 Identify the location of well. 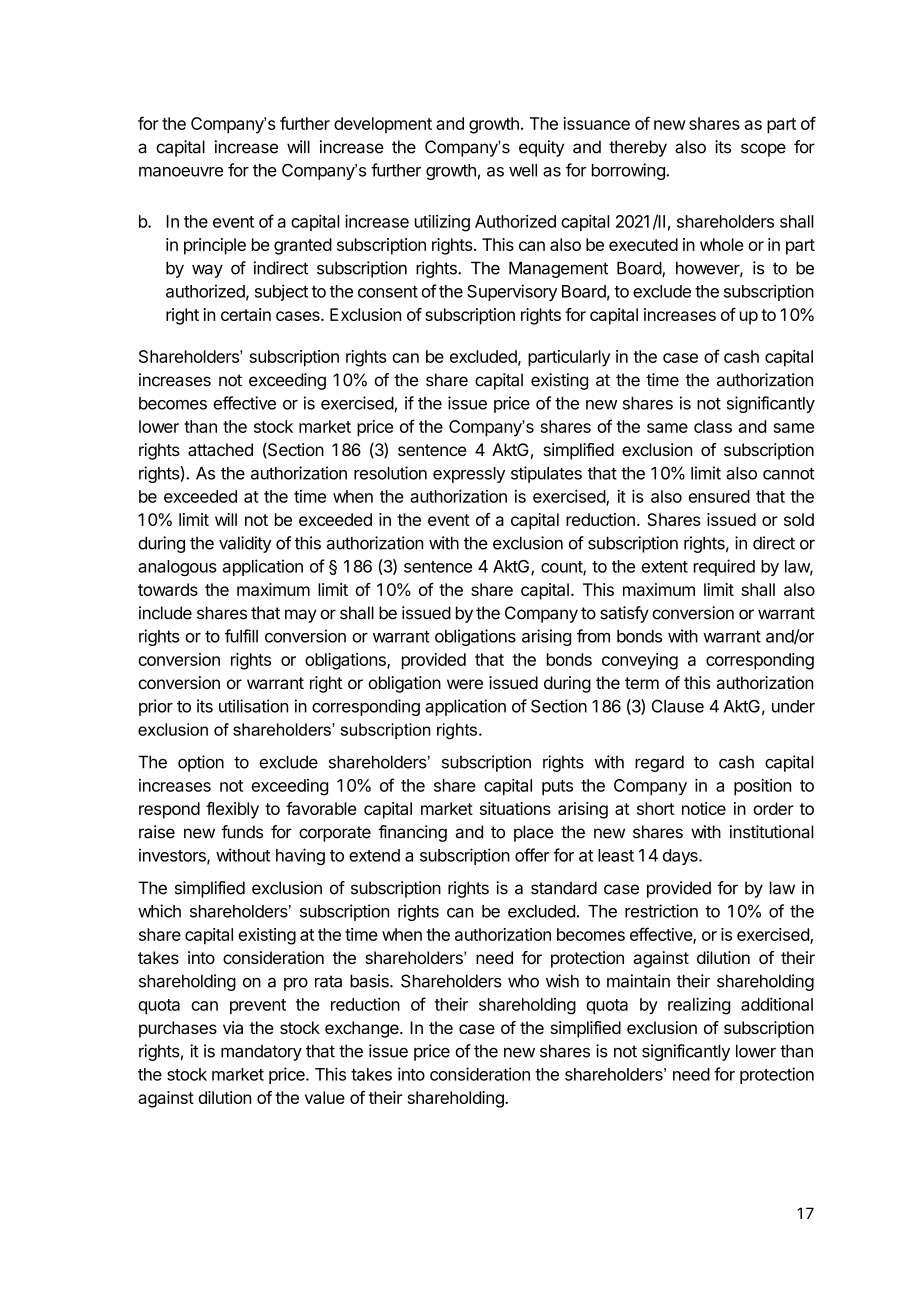
(523, 170).
